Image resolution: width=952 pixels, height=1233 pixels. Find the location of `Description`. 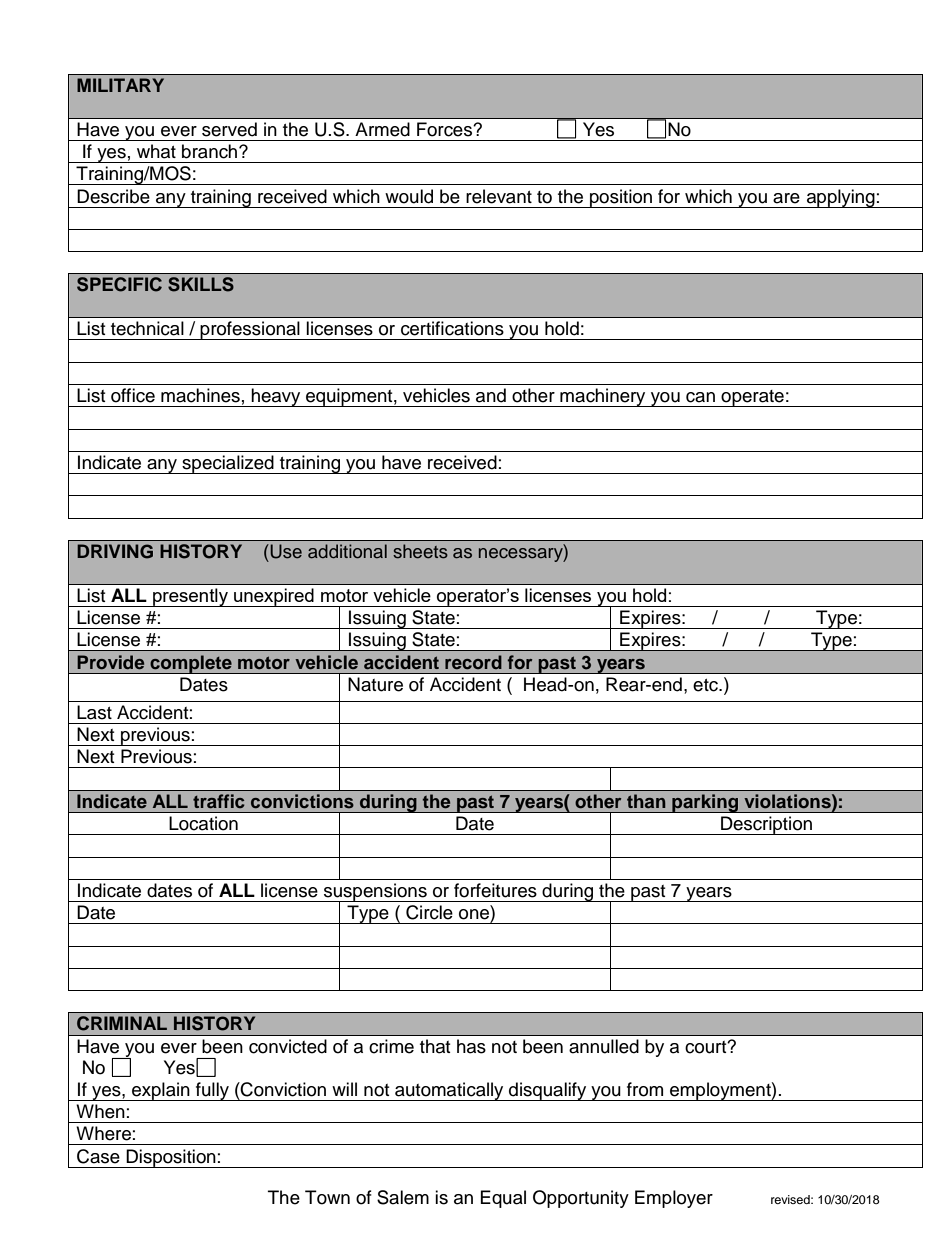

Description is located at coordinates (766, 825).
